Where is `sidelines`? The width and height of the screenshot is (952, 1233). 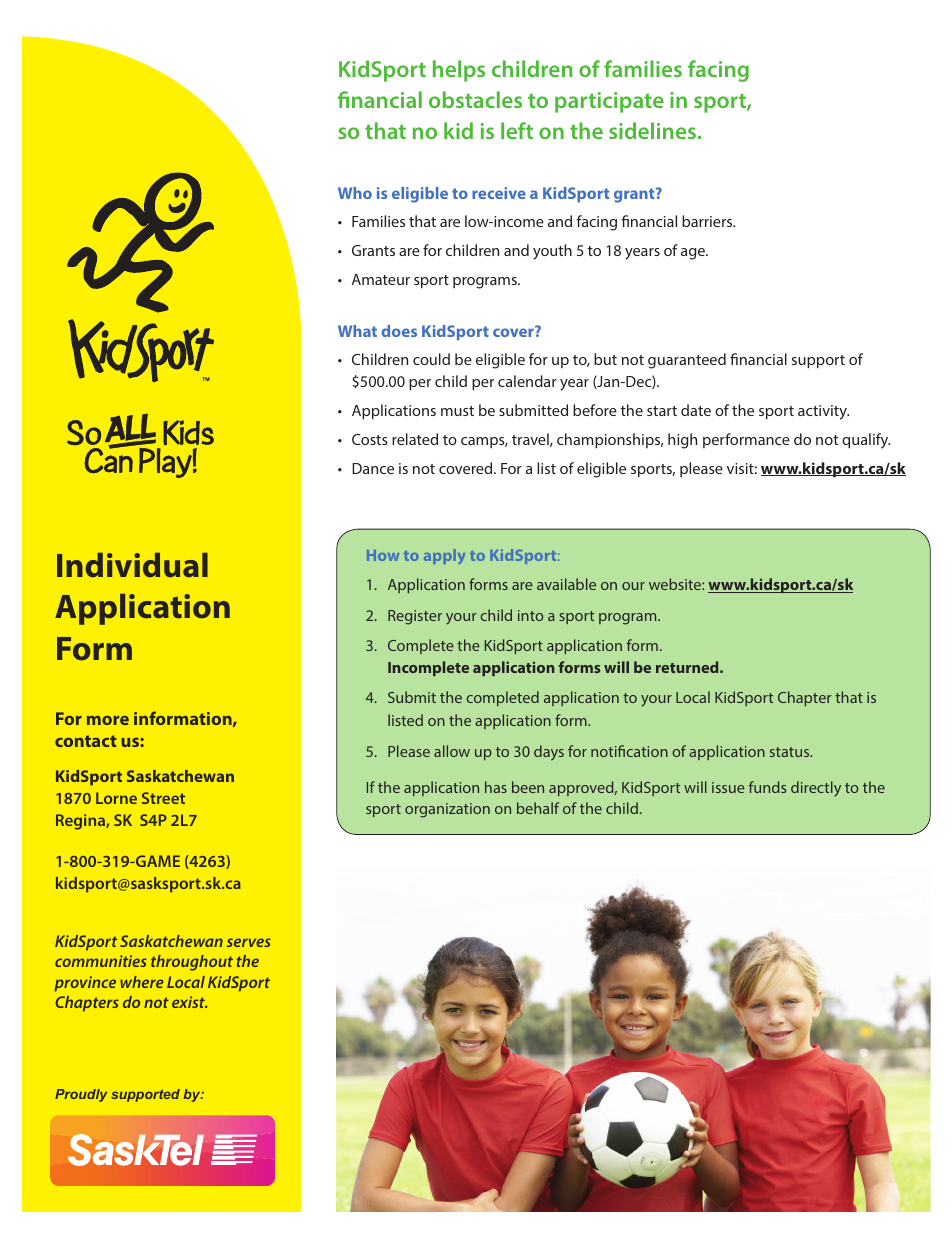
sidelines is located at coordinates (652, 130).
